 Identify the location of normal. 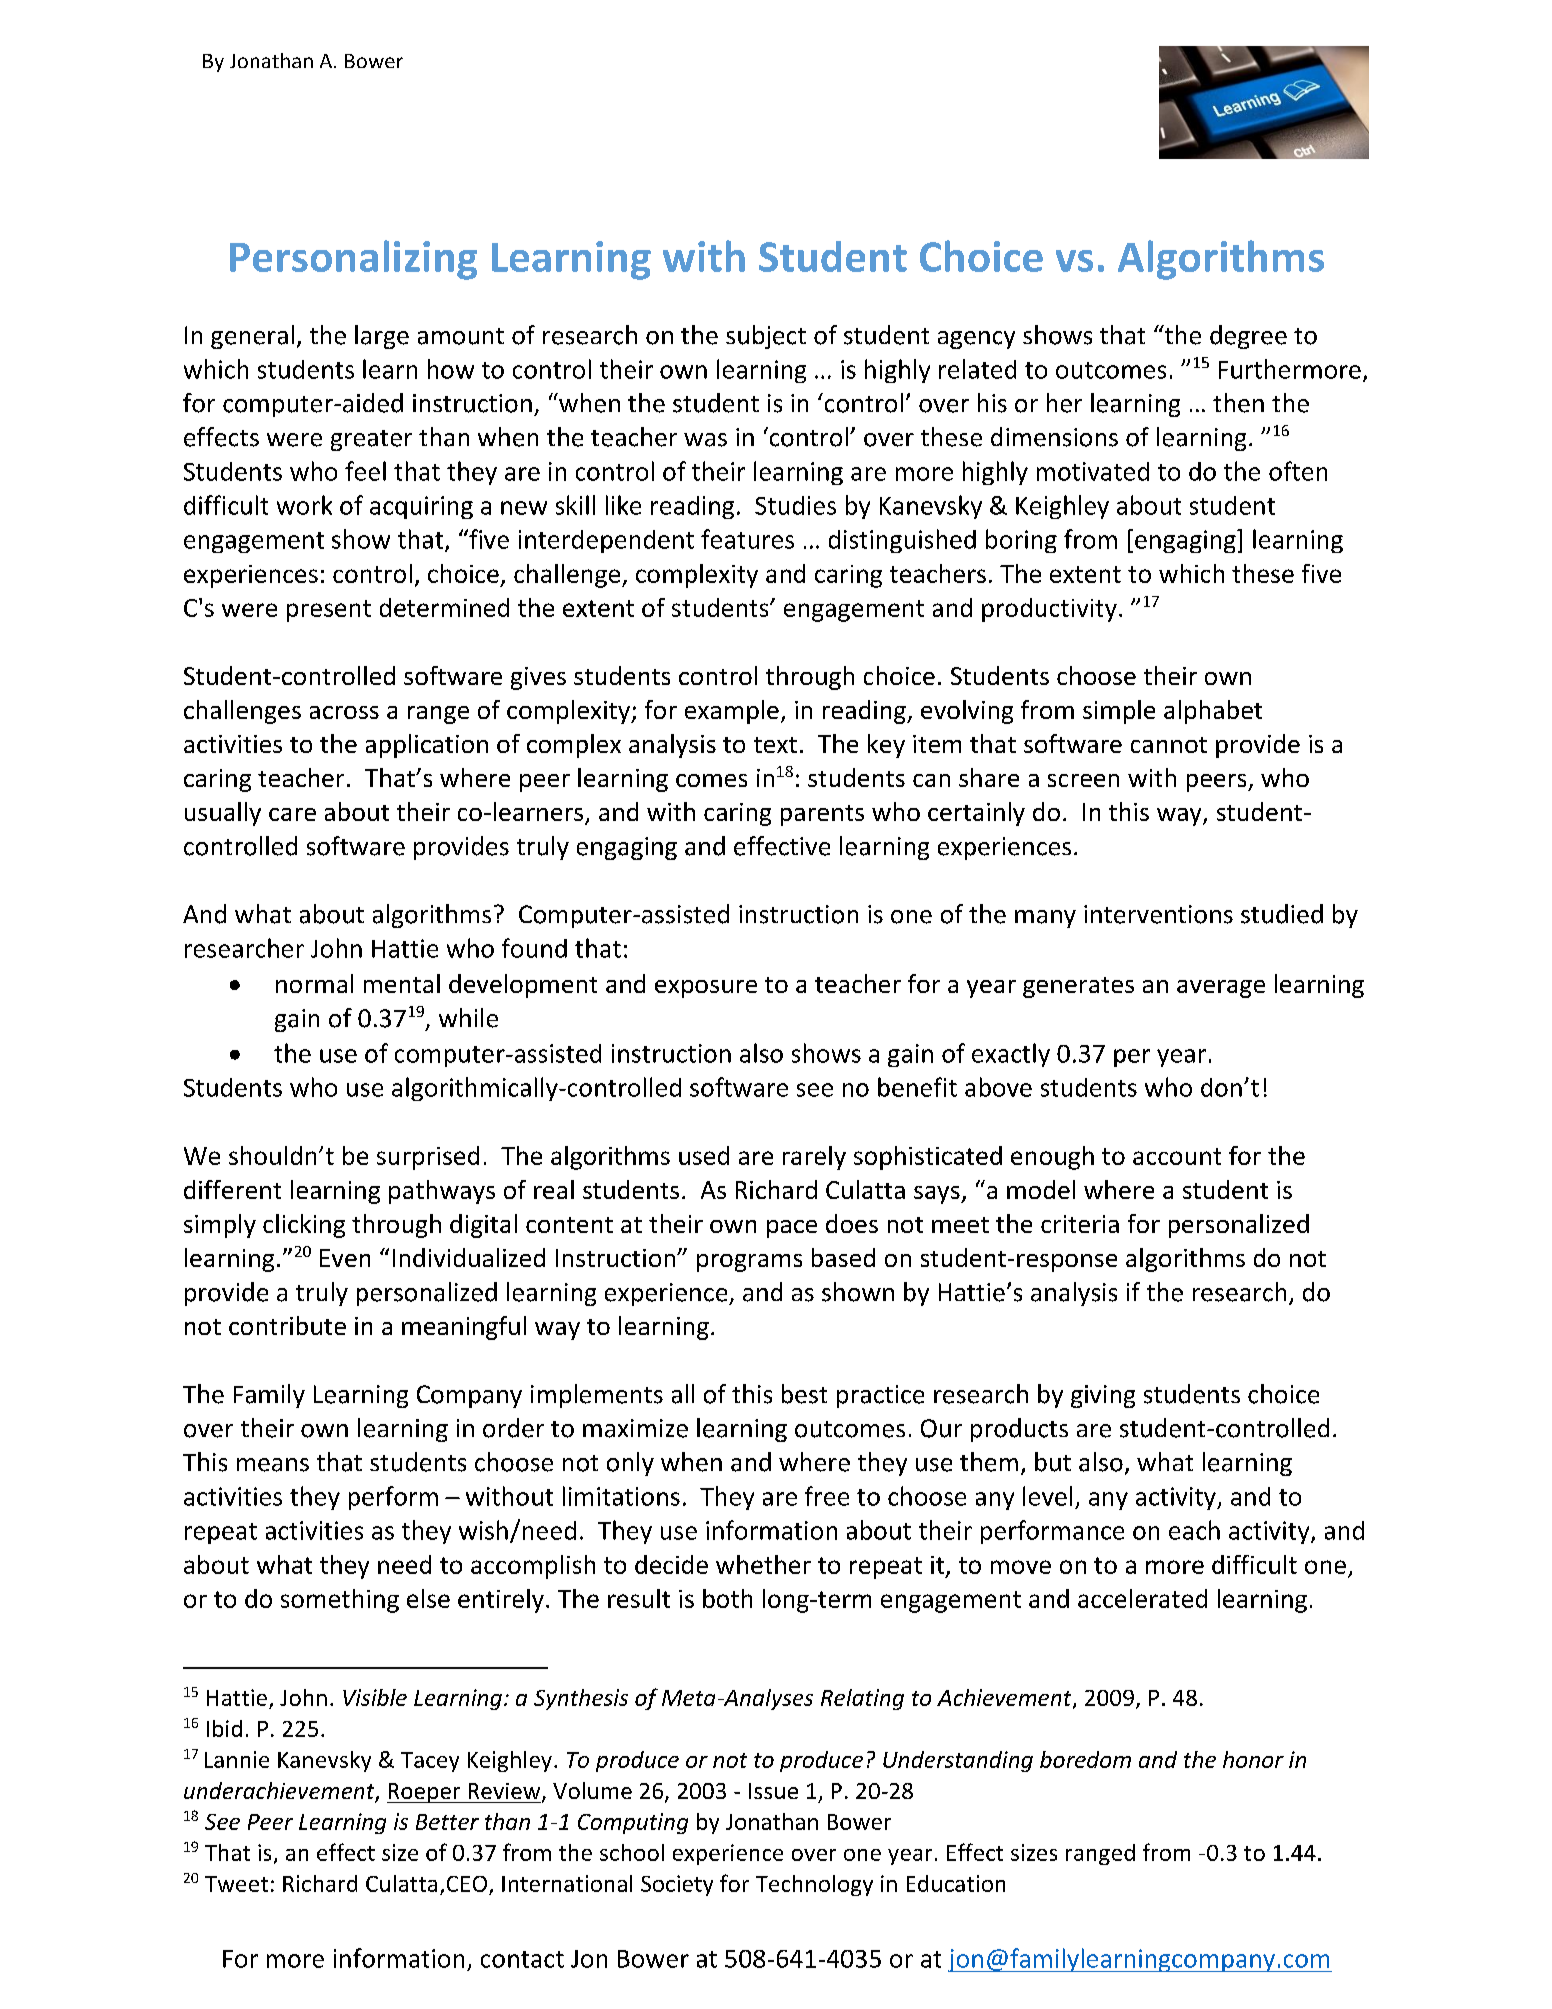
(314, 983).
